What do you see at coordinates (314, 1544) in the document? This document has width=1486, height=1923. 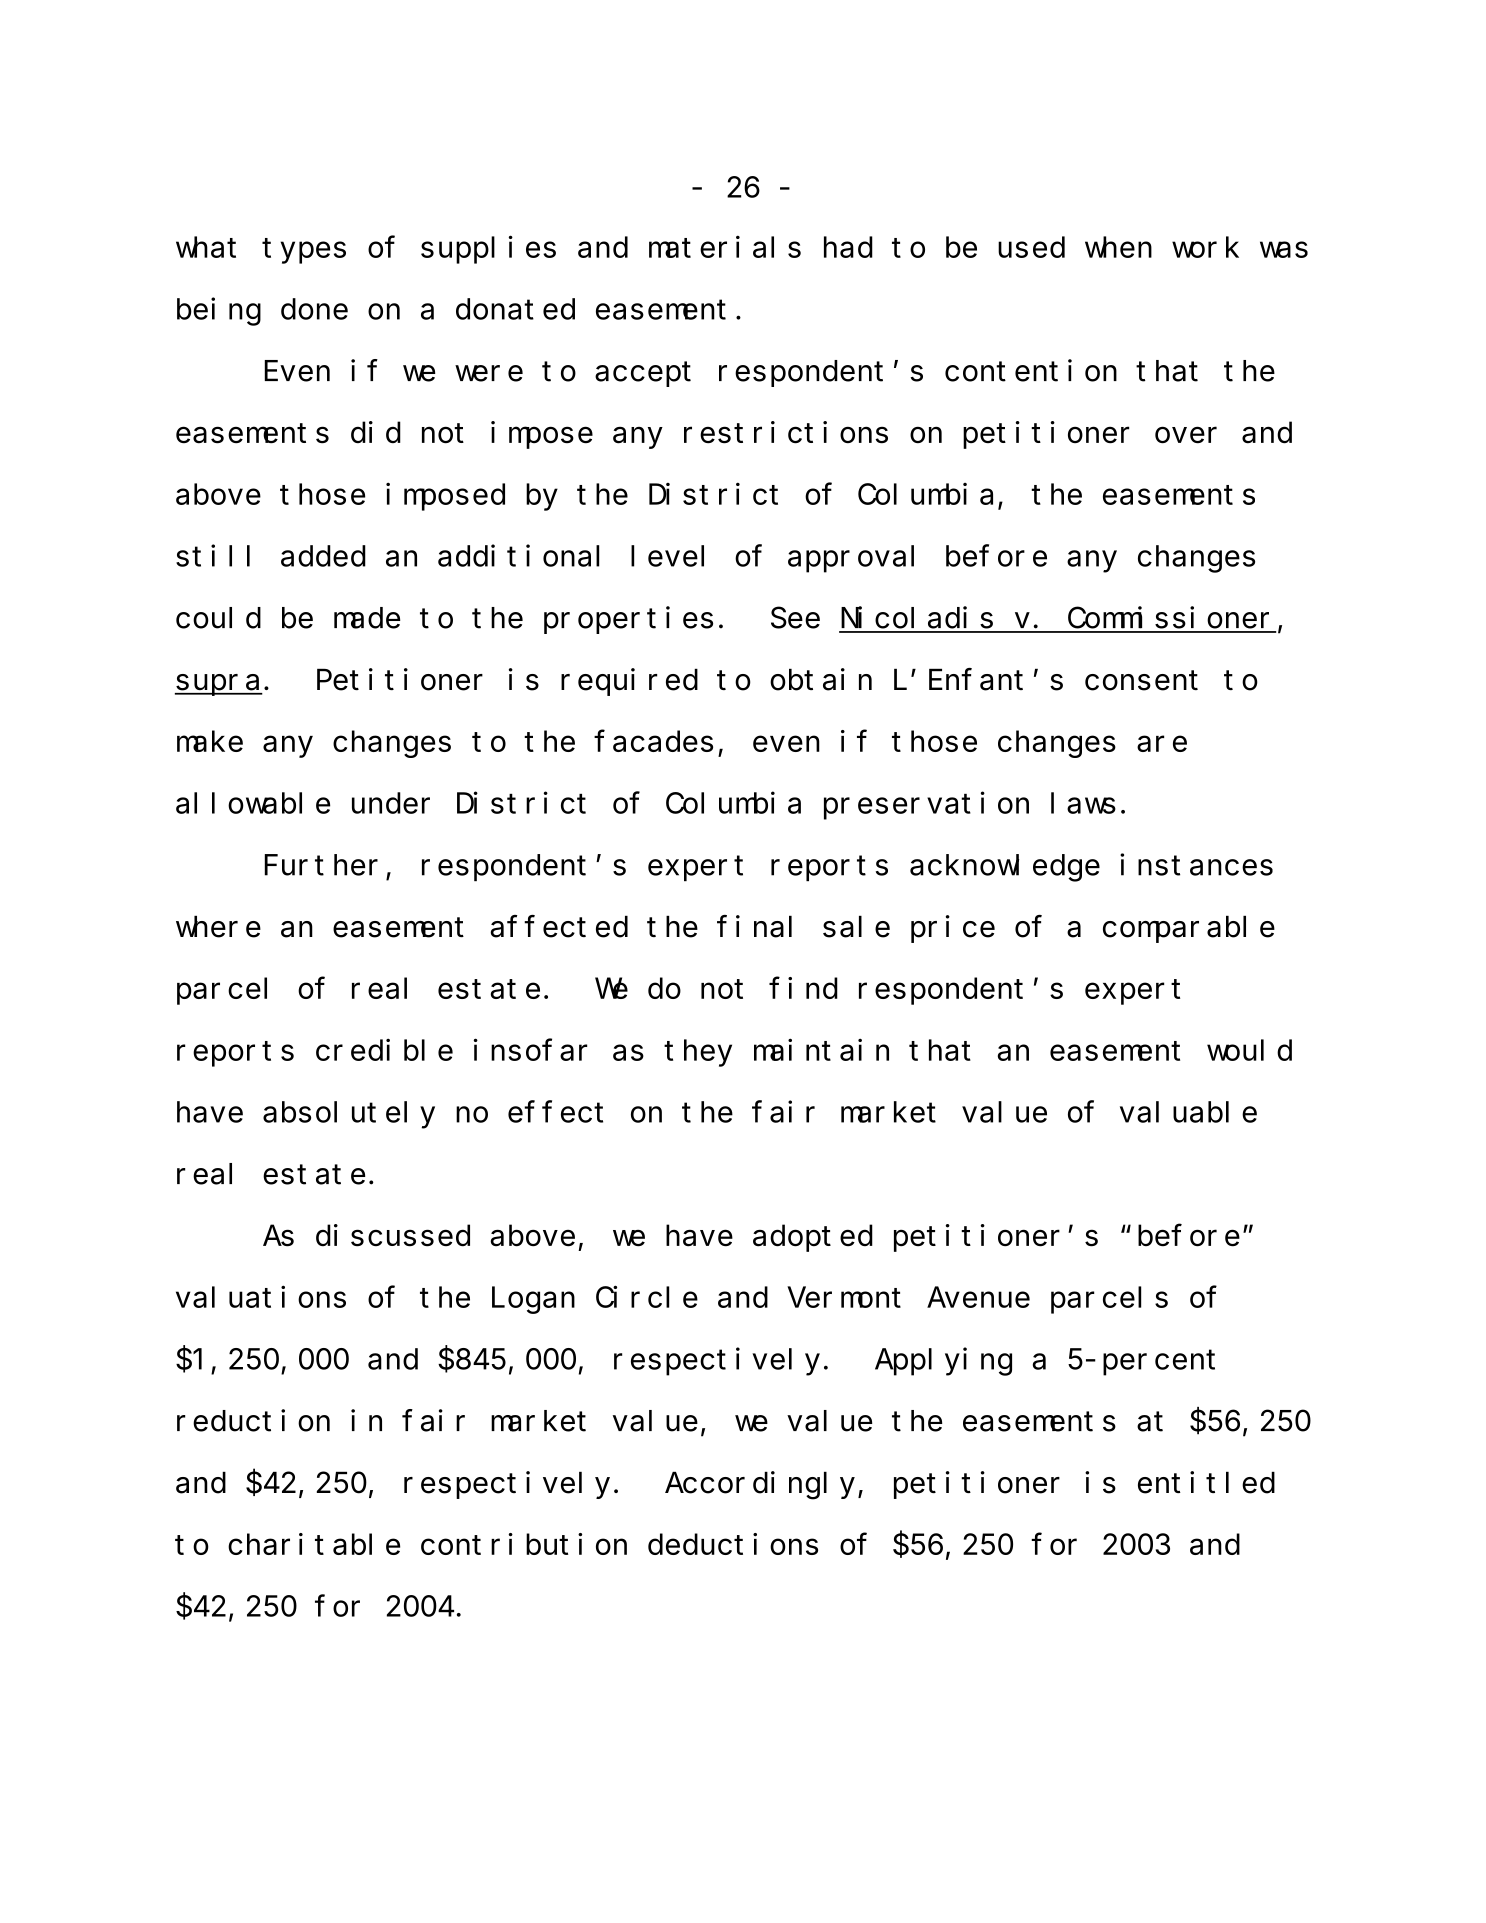 I see `charitable` at bounding box center [314, 1544].
